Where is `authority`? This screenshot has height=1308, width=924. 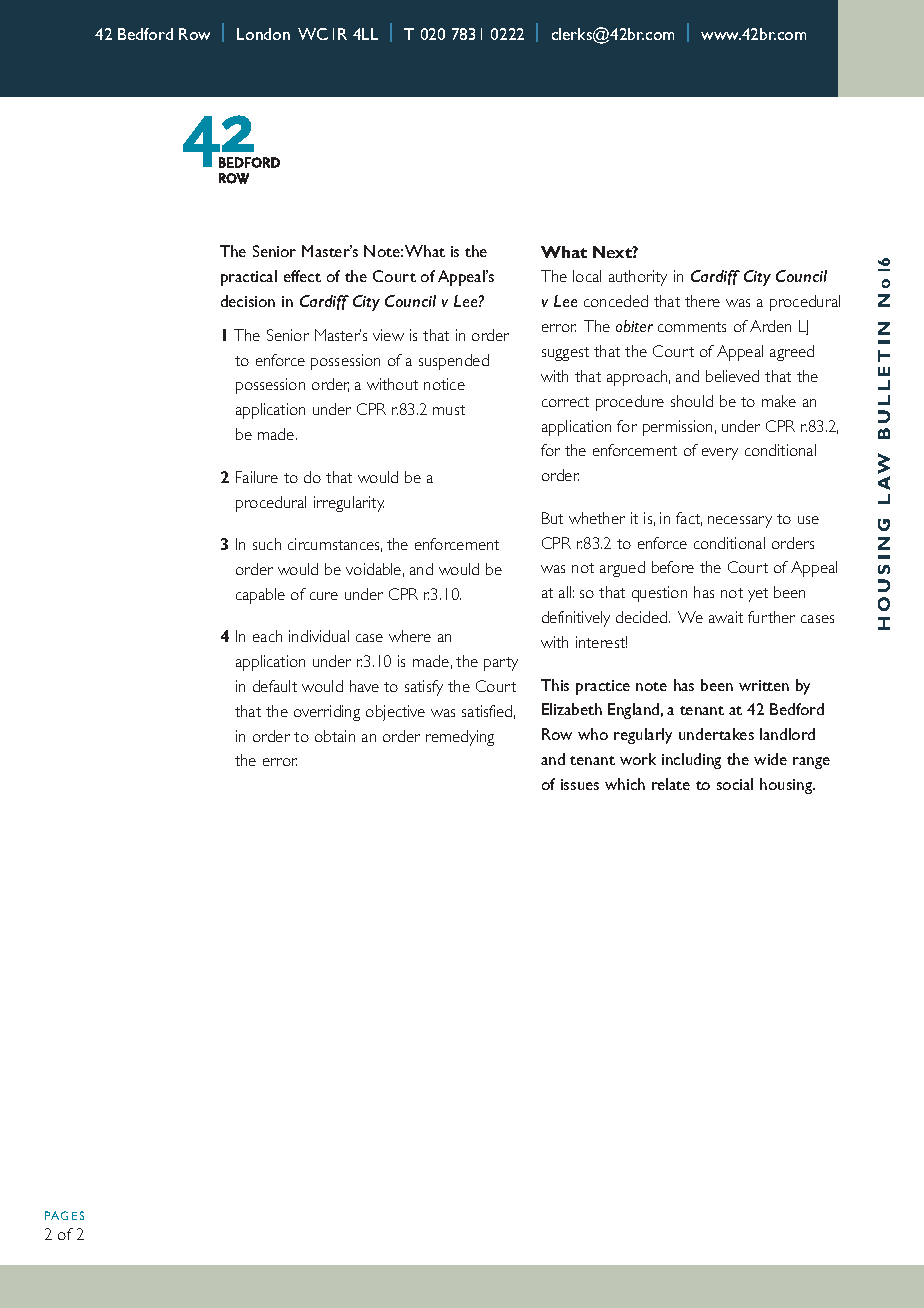 authority is located at coordinates (638, 278).
